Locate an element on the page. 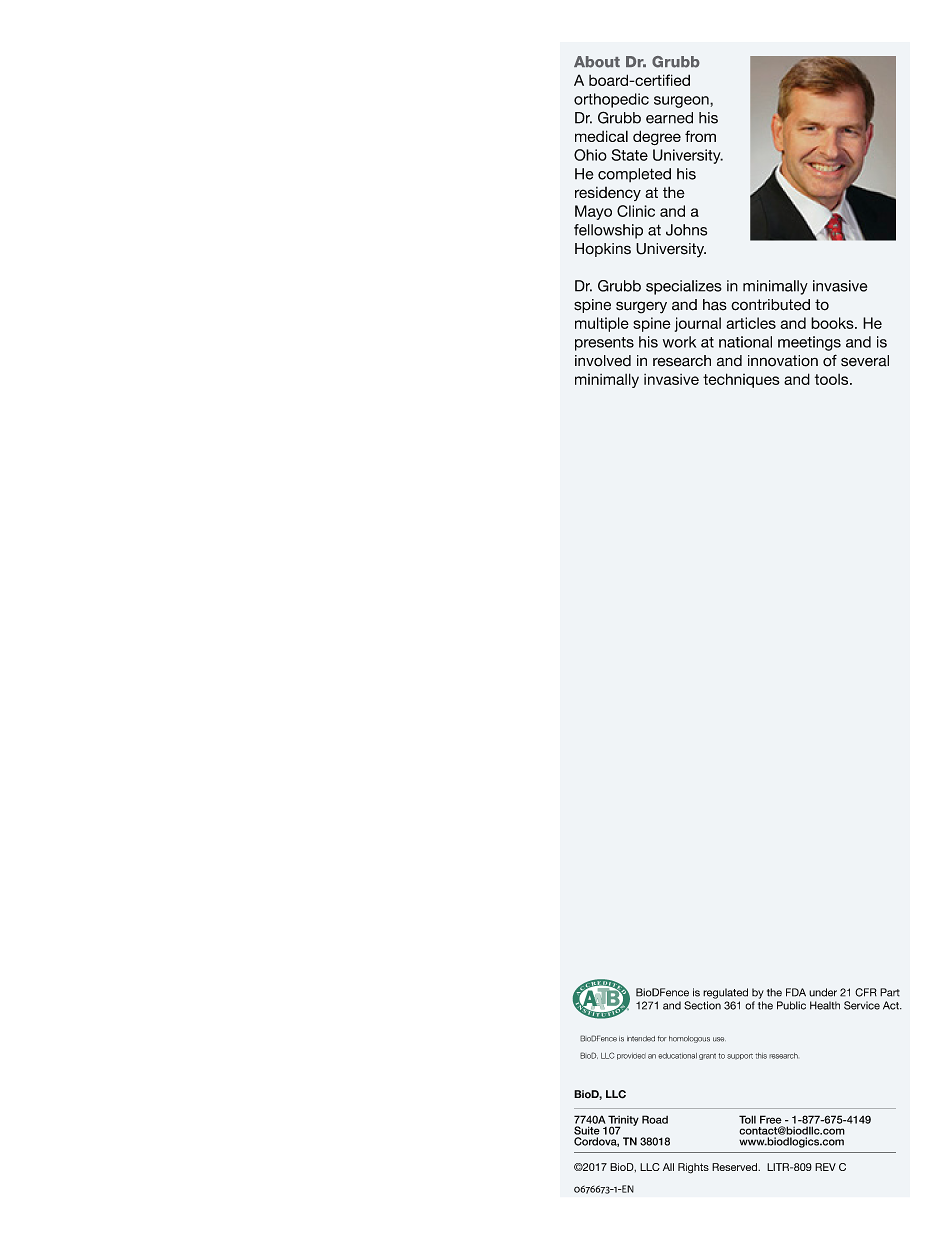 The image size is (952, 1233). several is located at coordinates (865, 361).
